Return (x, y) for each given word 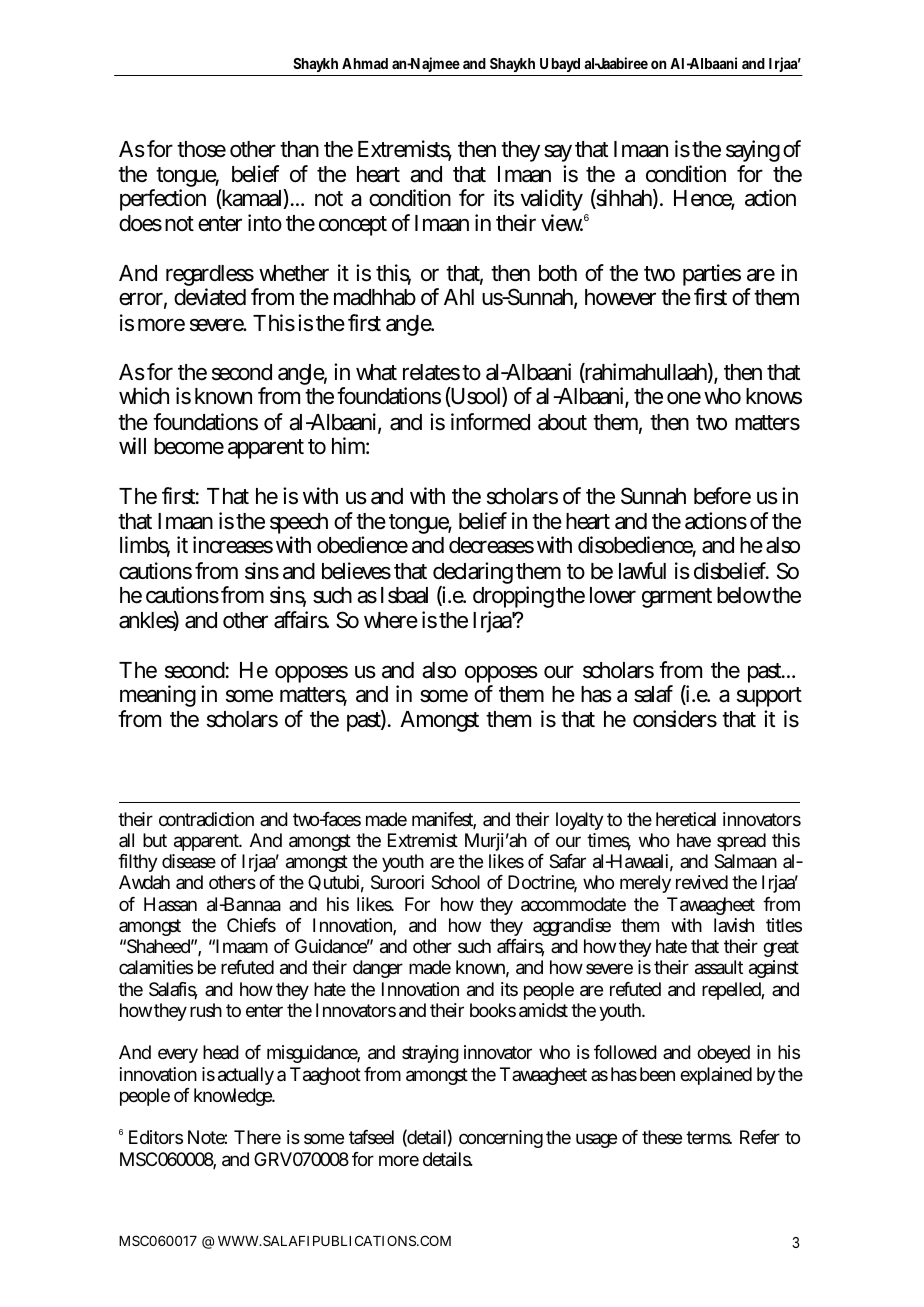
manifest (444, 820)
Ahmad (365, 63)
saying (753, 153)
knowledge (234, 1097)
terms (709, 1137)
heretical (686, 819)
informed (490, 422)
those (201, 149)
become (189, 446)
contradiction (206, 819)
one (684, 398)
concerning (501, 1139)
